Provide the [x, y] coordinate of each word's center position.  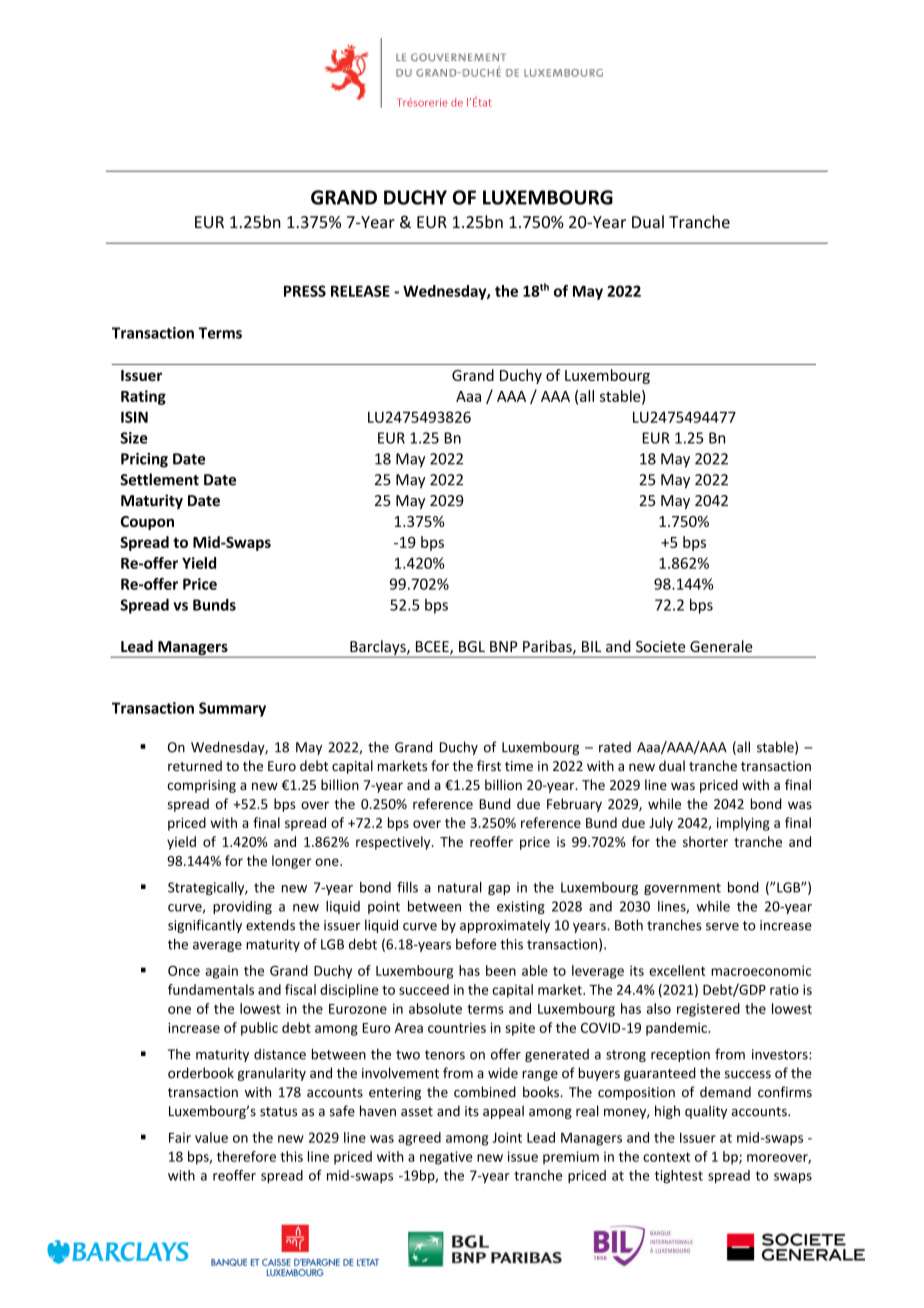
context [666, 1157]
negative [446, 1158]
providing [242, 907]
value [211, 1137]
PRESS [305, 291]
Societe [660, 646]
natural [460, 887]
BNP [504, 646]
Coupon [147, 523]
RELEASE [360, 291]
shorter [705, 841]
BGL [472, 646]
